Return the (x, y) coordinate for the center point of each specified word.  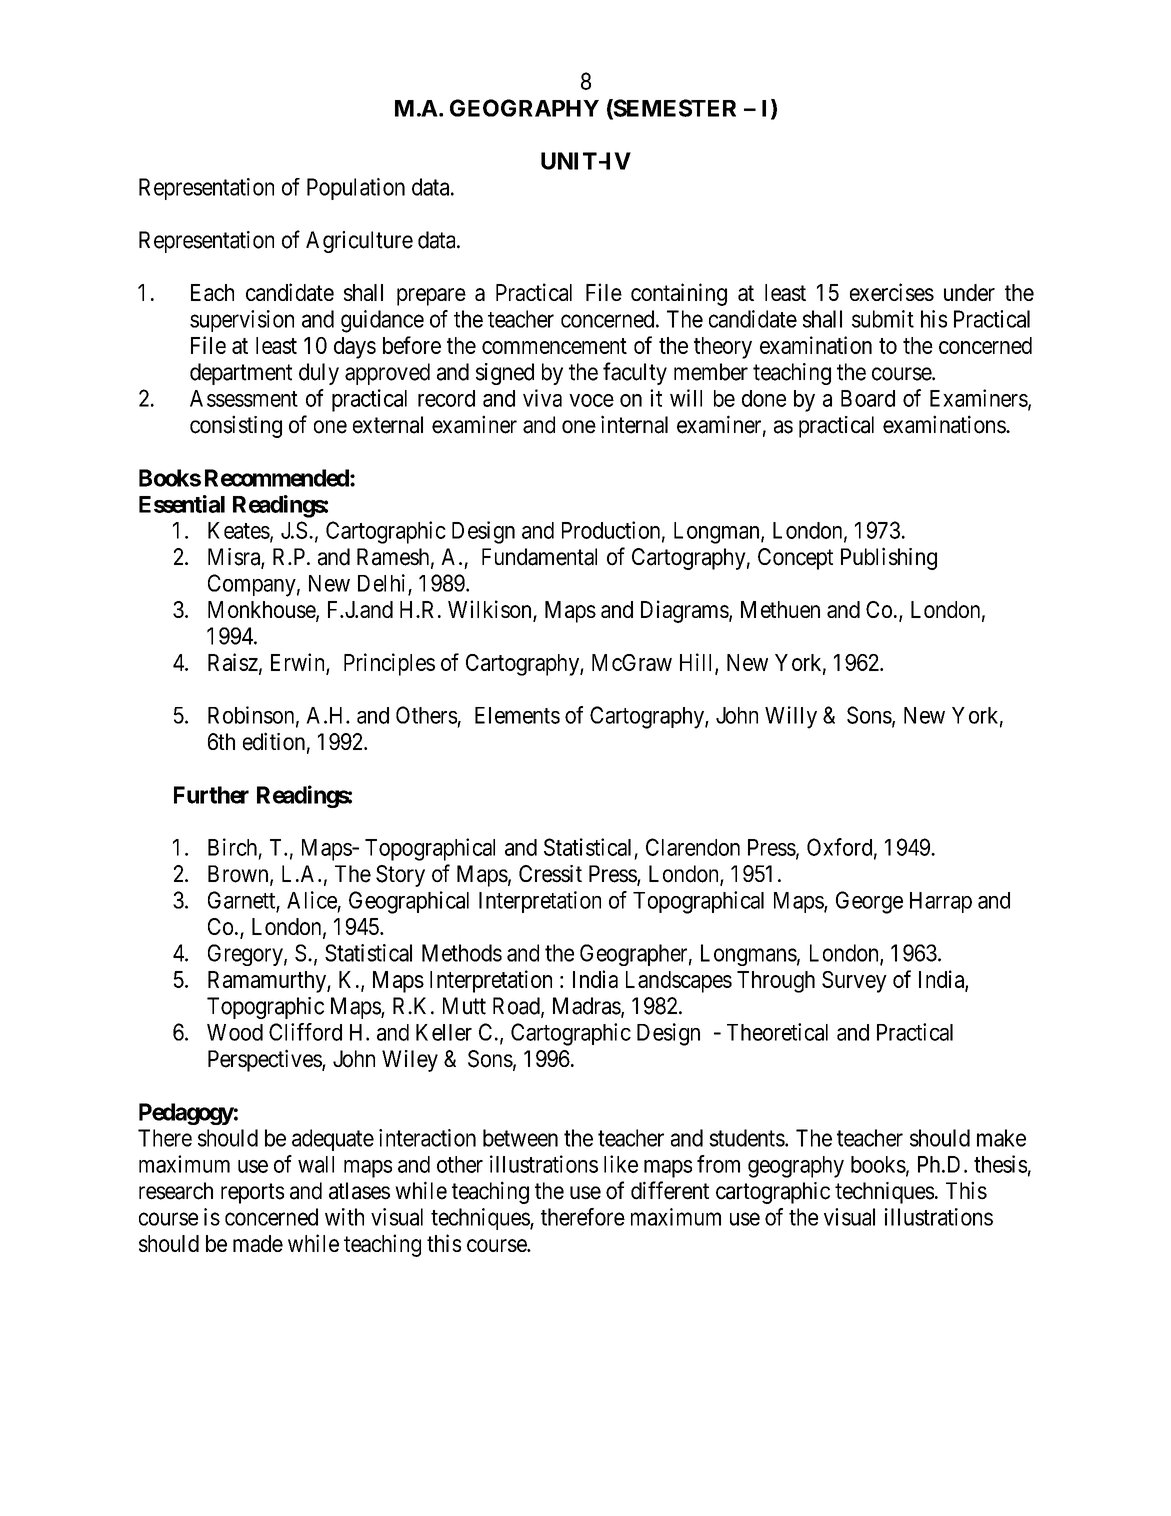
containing (679, 294)
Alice (312, 900)
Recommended (278, 478)
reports (252, 1193)
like (621, 1164)
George (869, 902)
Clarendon (693, 847)
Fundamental (539, 557)
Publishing (889, 558)
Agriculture (359, 242)
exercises (892, 292)
